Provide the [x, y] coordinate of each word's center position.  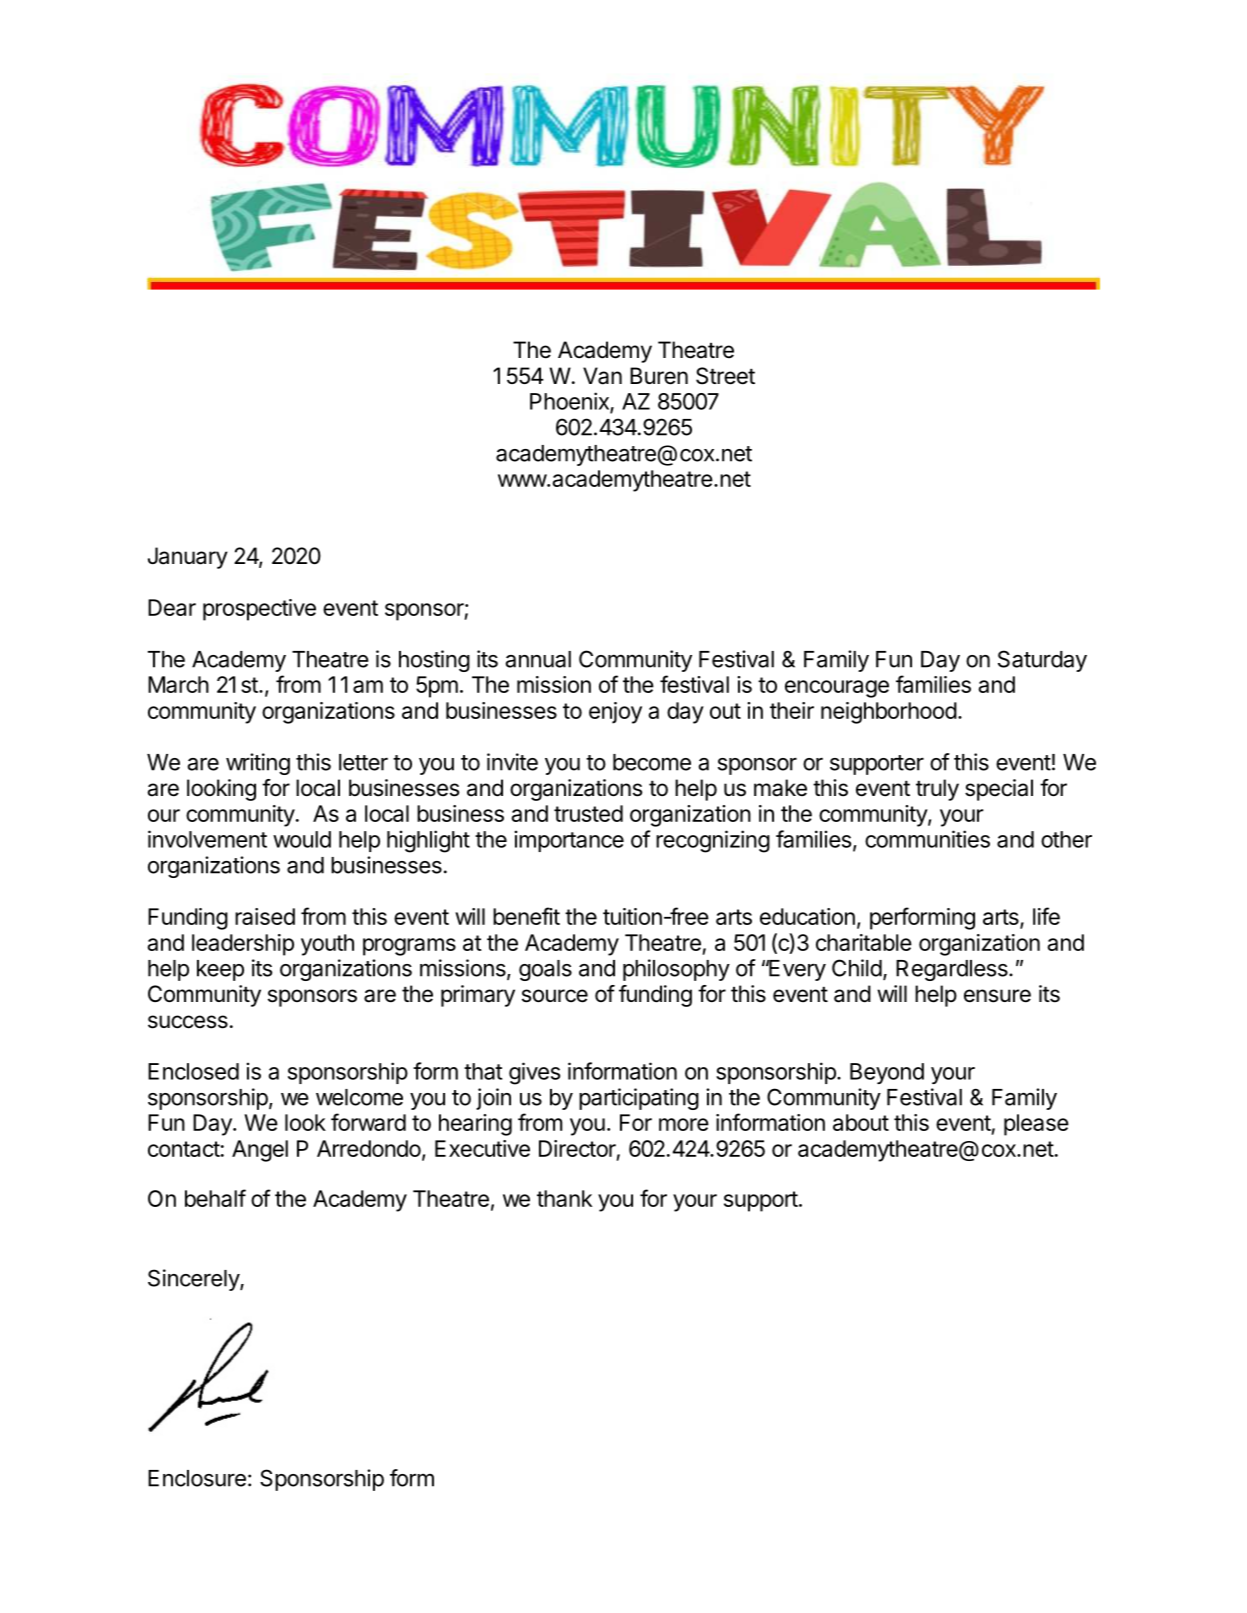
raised [265, 916]
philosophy [676, 970]
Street [725, 376]
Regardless [953, 970]
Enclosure [197, 1478]
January [188, 558]
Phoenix [570, 402]
